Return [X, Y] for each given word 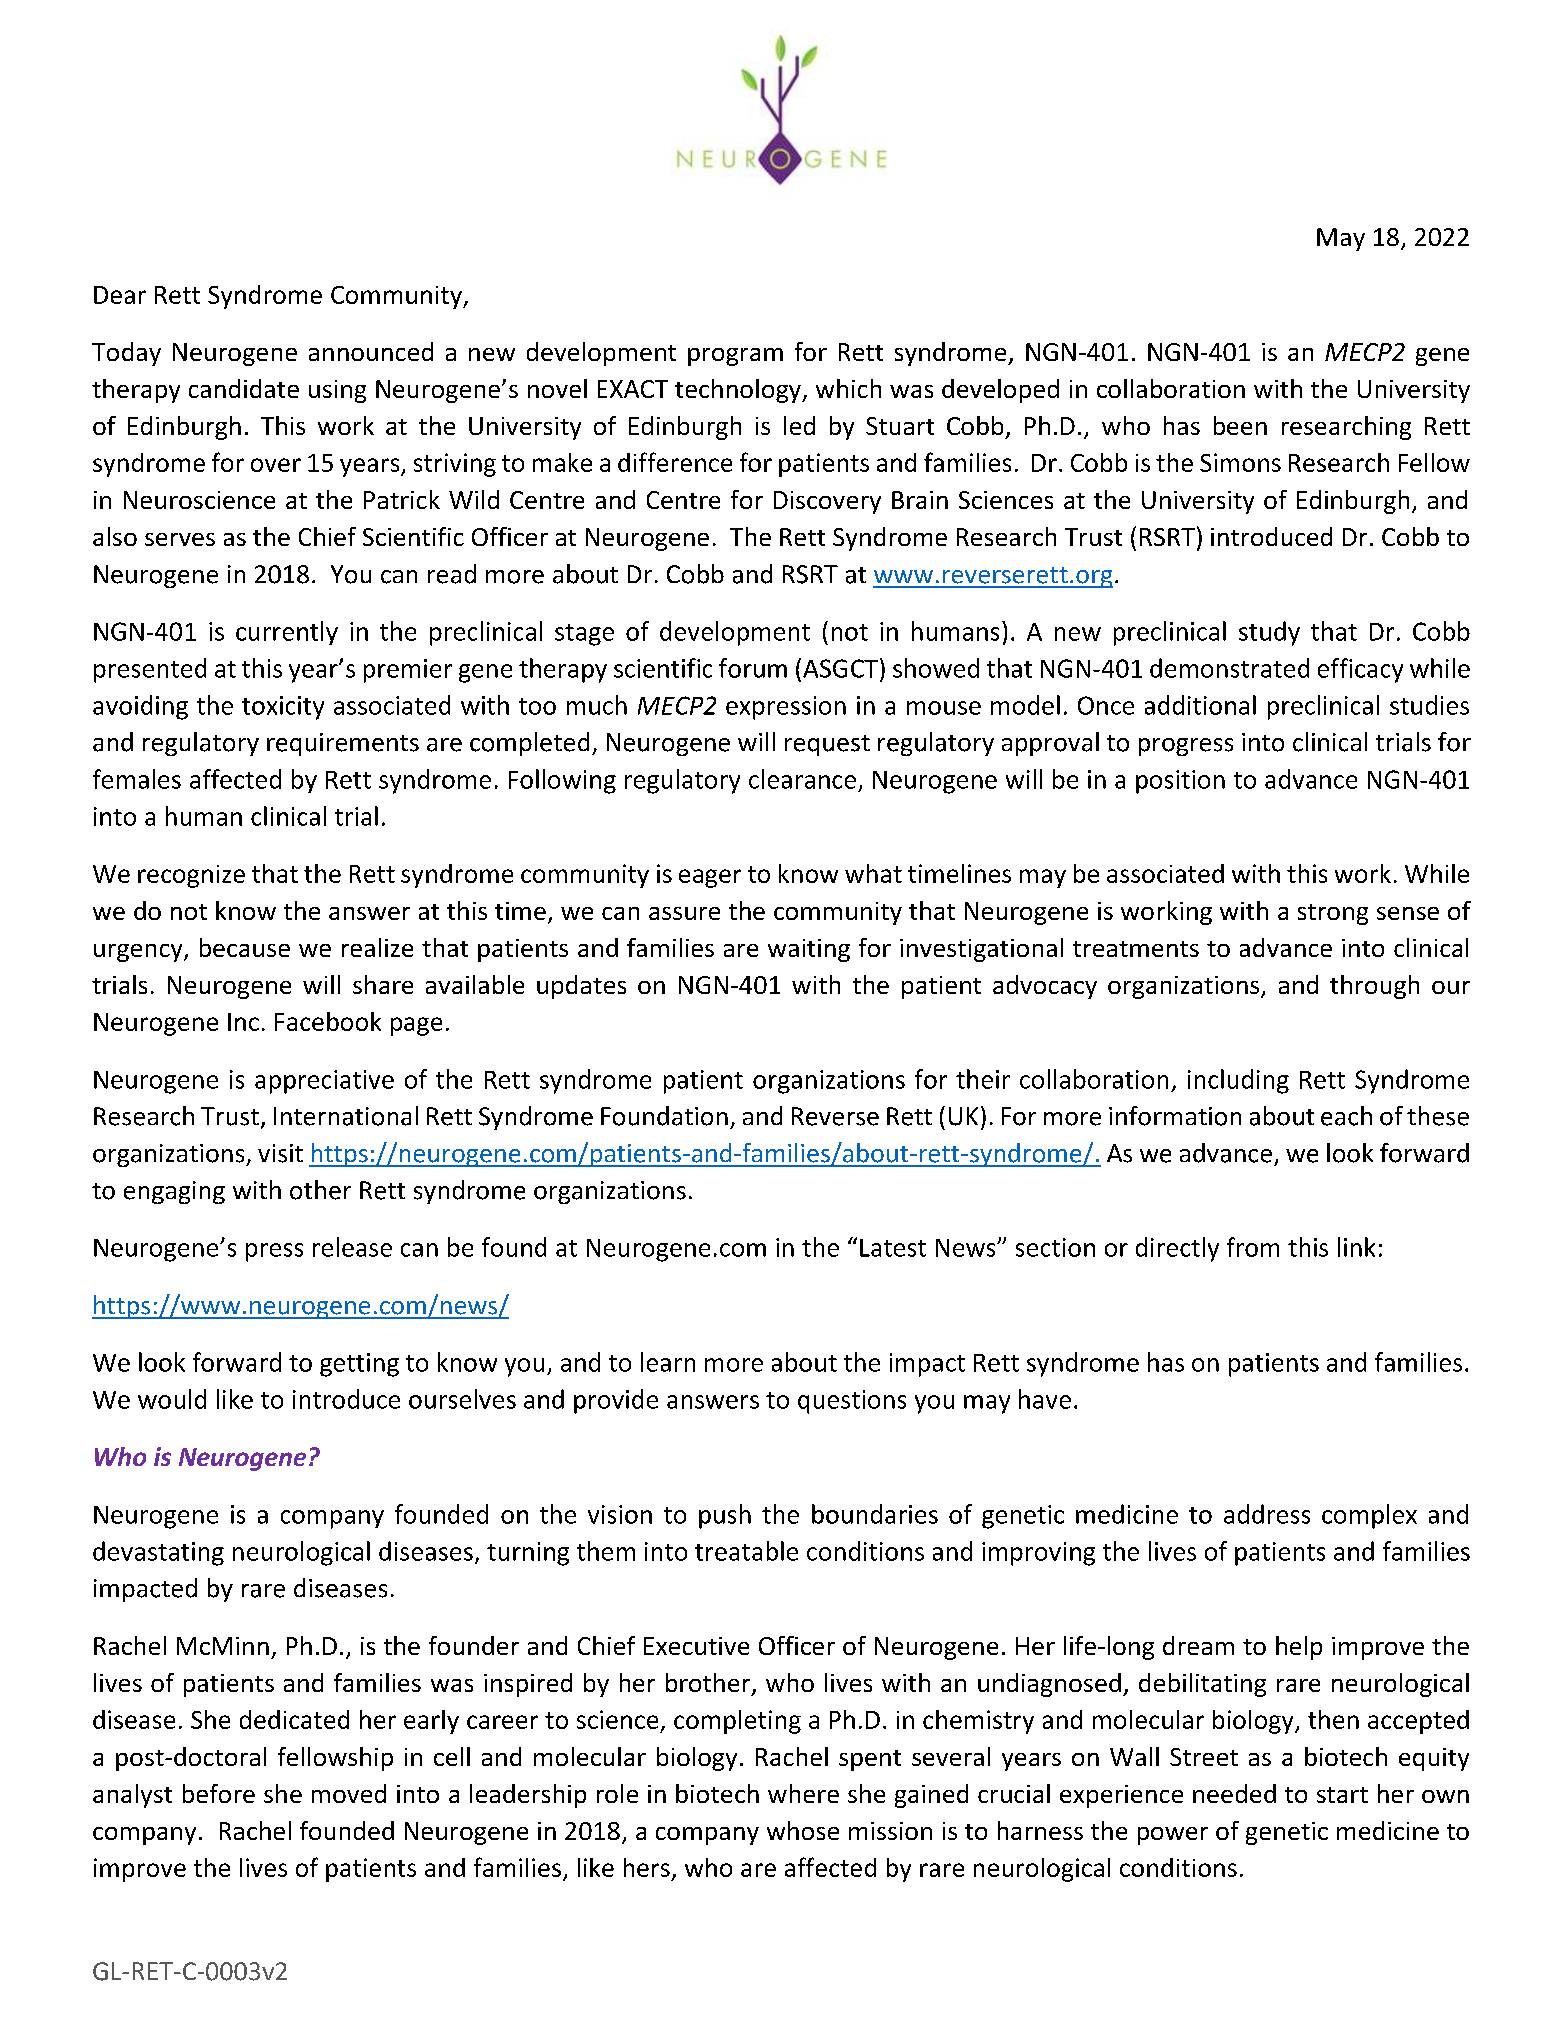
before [219, 1793]
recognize [191, 876]
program [735, 357]
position [1180, 782]
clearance [802, 779]
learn [668, 1362]
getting [359, 1365]
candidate [244, 388]
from [1253, 1247]
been [1240, 425]
